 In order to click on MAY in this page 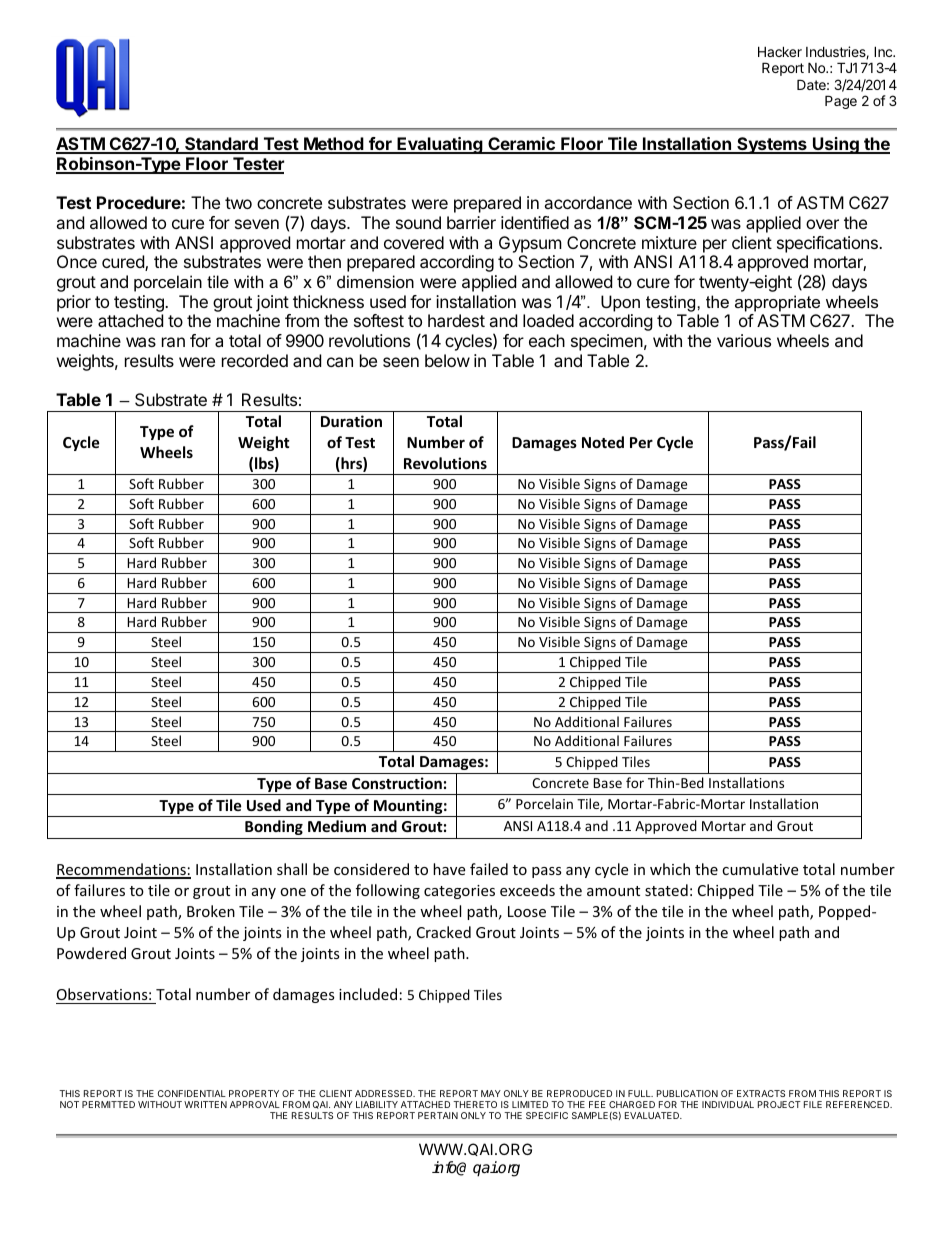, I will do `click(491, 1093)`.
